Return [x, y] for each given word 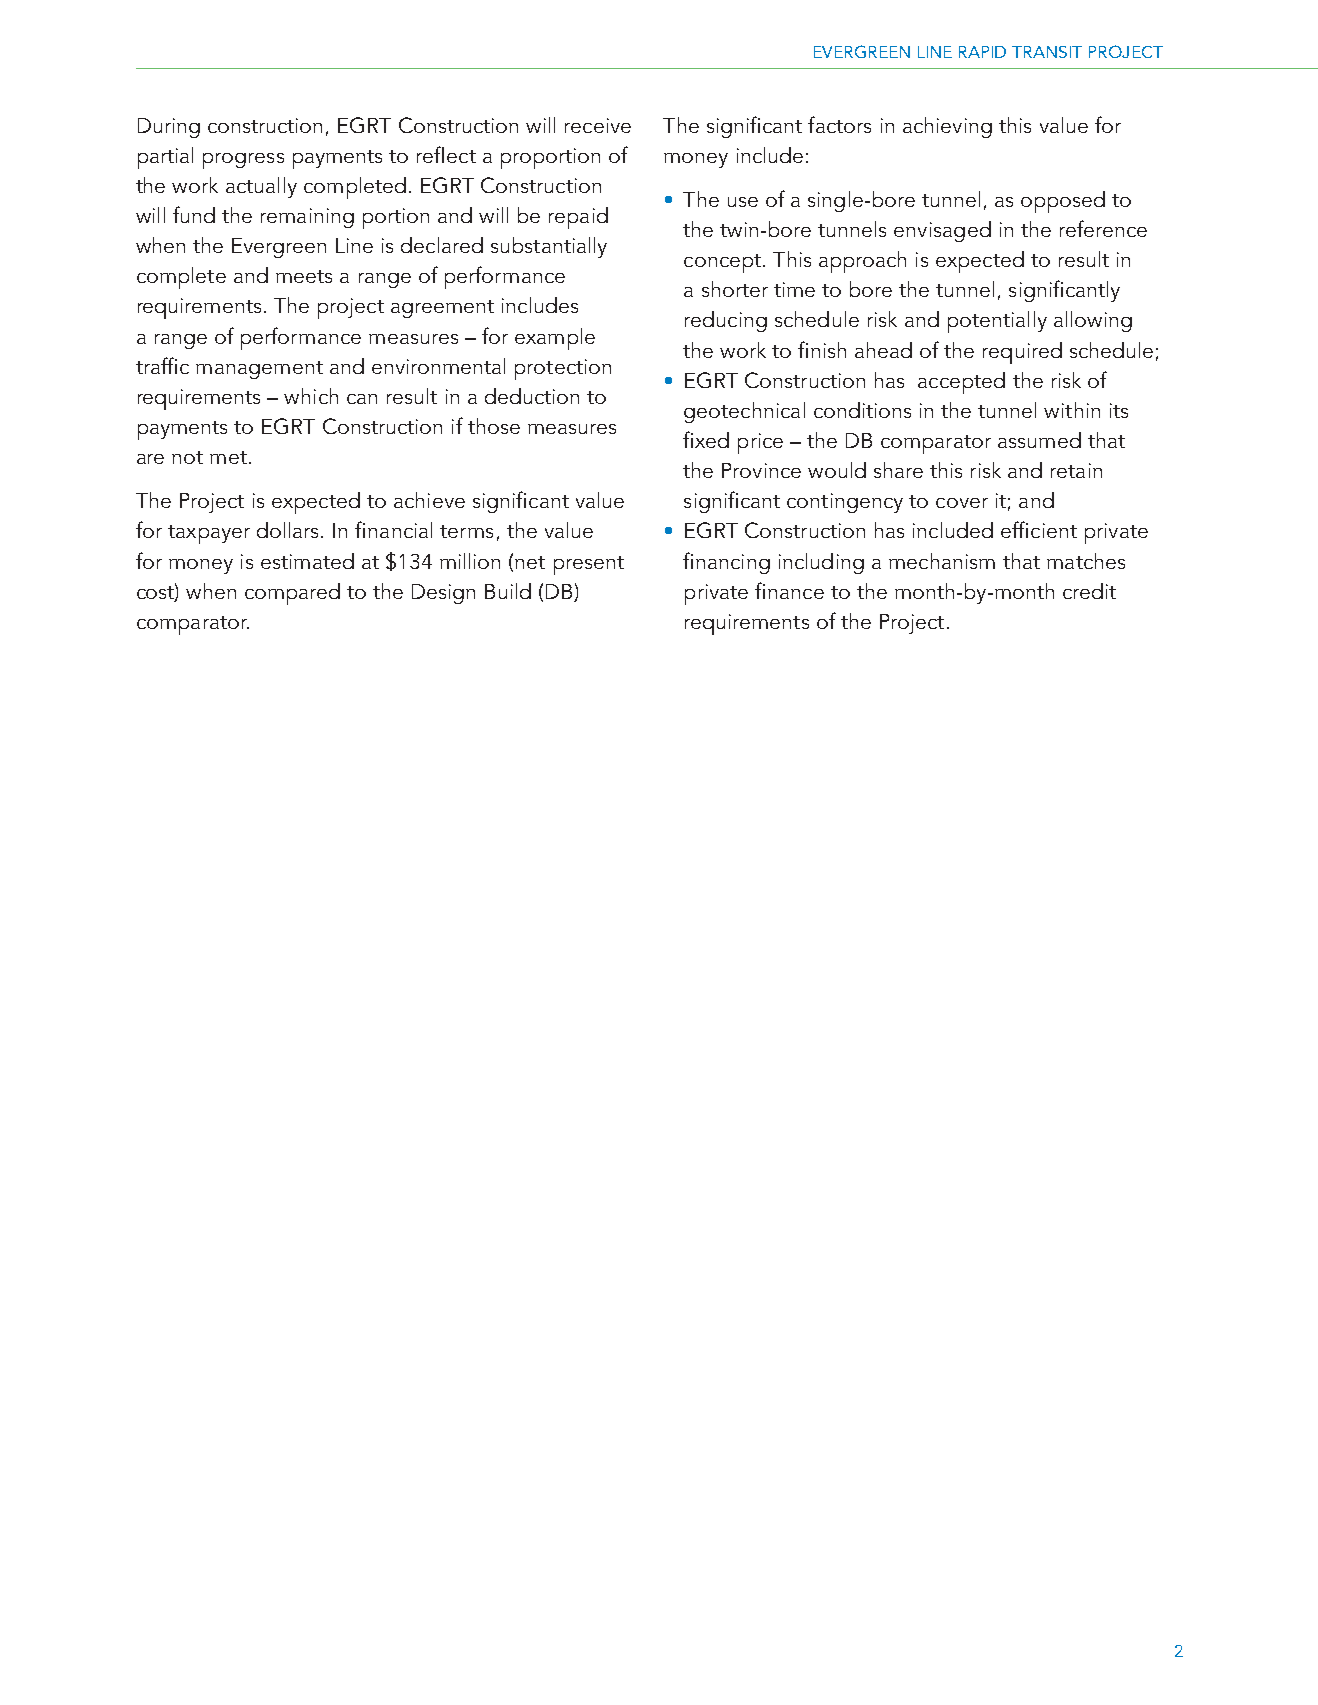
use [743, 202]
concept [722, 263]
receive [598, 125]
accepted [961, 383]
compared [292, 594]
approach [862, 262]
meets [304, 276]
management [259, 370]
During [169, 128]
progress [243, 161]
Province [761, 470]
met [228, 457]
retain [1076, 470]
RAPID [982, 52]
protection [563, 369]
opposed [1063, 202]
